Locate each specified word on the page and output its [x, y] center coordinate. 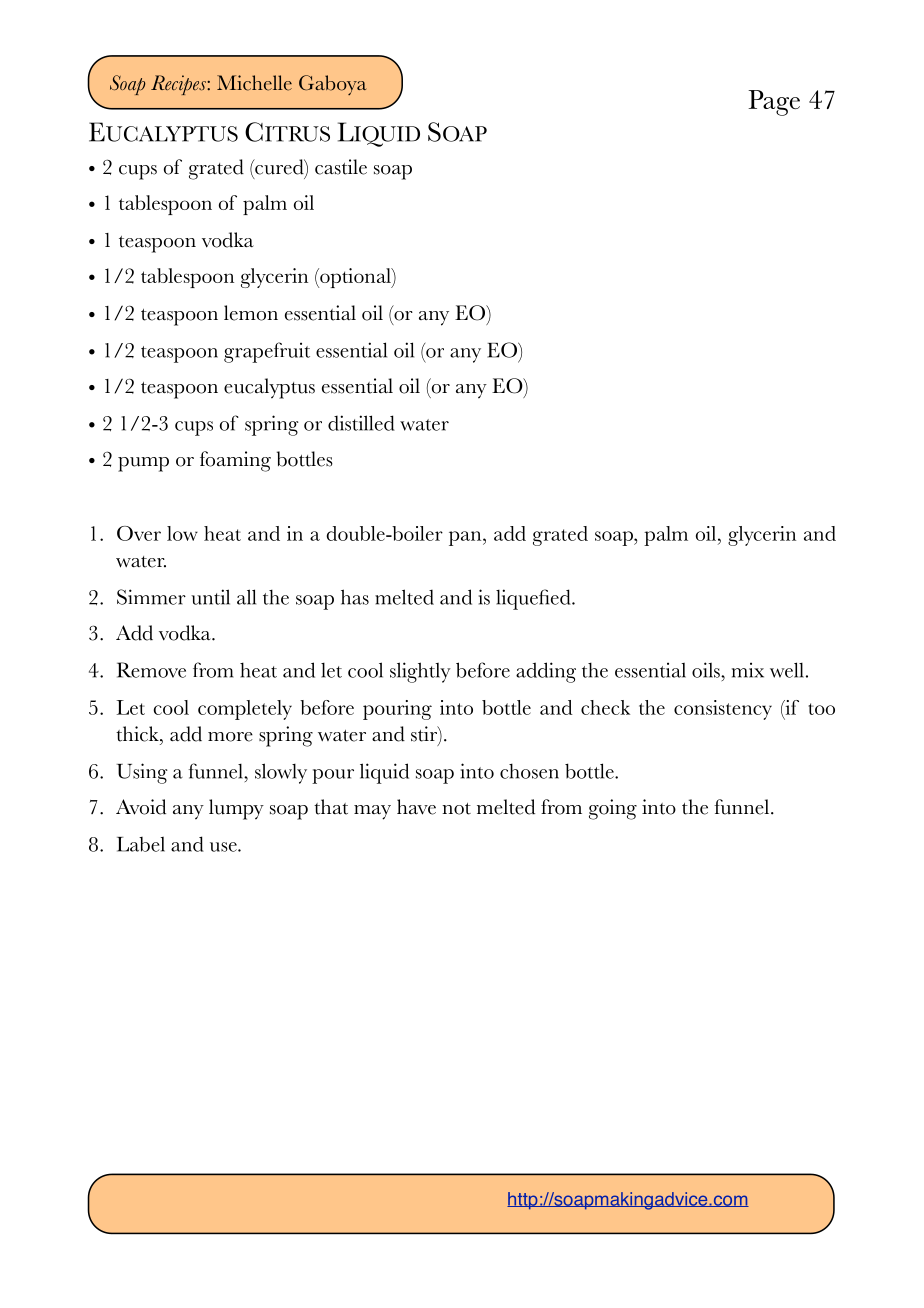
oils [707, 670]
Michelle [254, 83]
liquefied [534, 599]
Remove [151, 670]
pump [143, 464]
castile [341, 167]
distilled [361, 423]
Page [774, 103]
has [355, 597]
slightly [420, 672]
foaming [235, 461]
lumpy [236, 809]
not [456, 809]
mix [748, 670]
